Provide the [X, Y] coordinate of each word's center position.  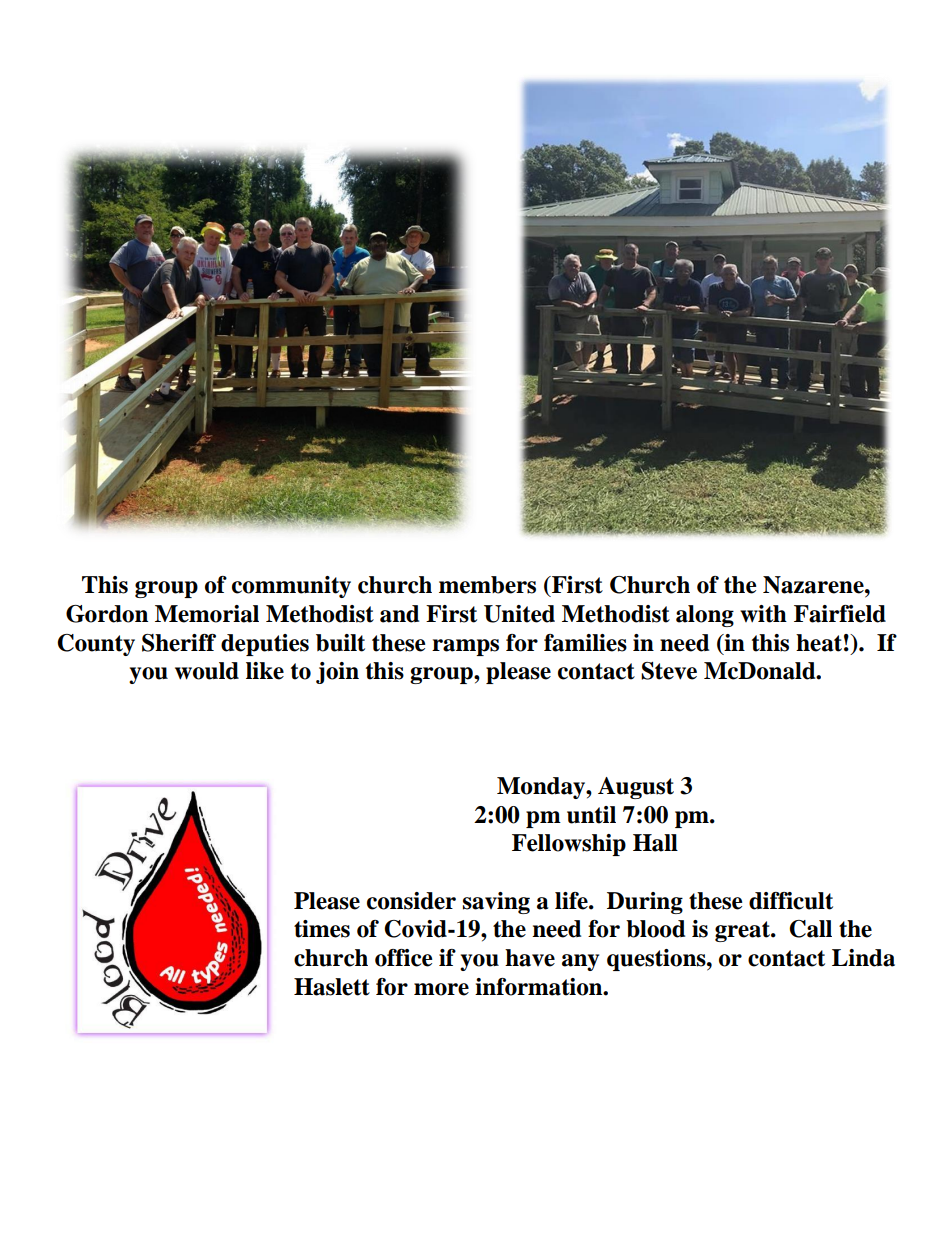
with [763, 614]
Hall [655, 843]
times [322, 929]
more [441, 989]
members [487, 585]
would [207, 671]
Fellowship [569, 845]
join [337, 673]
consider [411, 901]
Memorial [207, 614]
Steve [669, 671]
